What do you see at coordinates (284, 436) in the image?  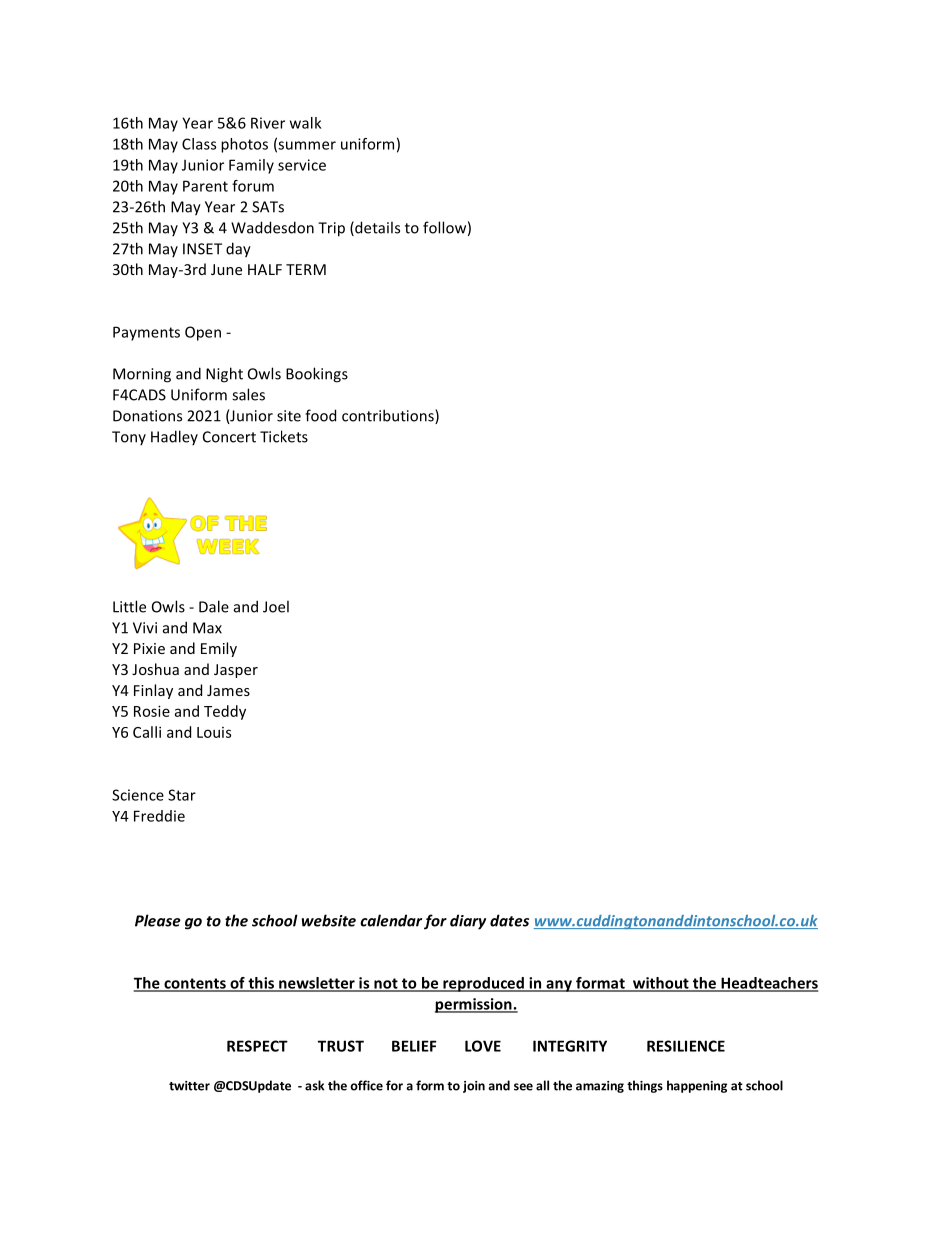 I see `Tickets` at bounding box center [284, 436].
